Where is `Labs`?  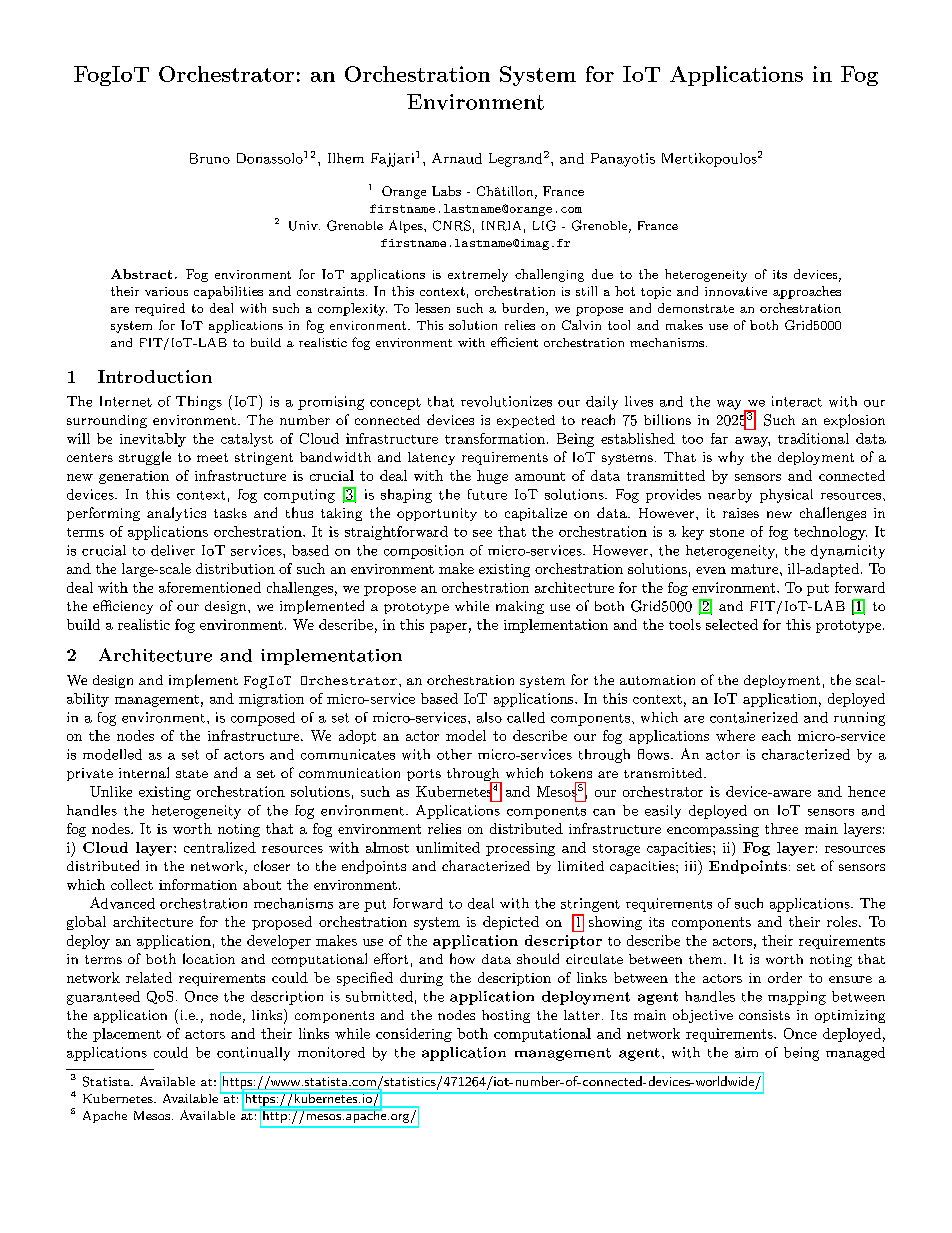
Labs is located at coordinates (446, 191).
